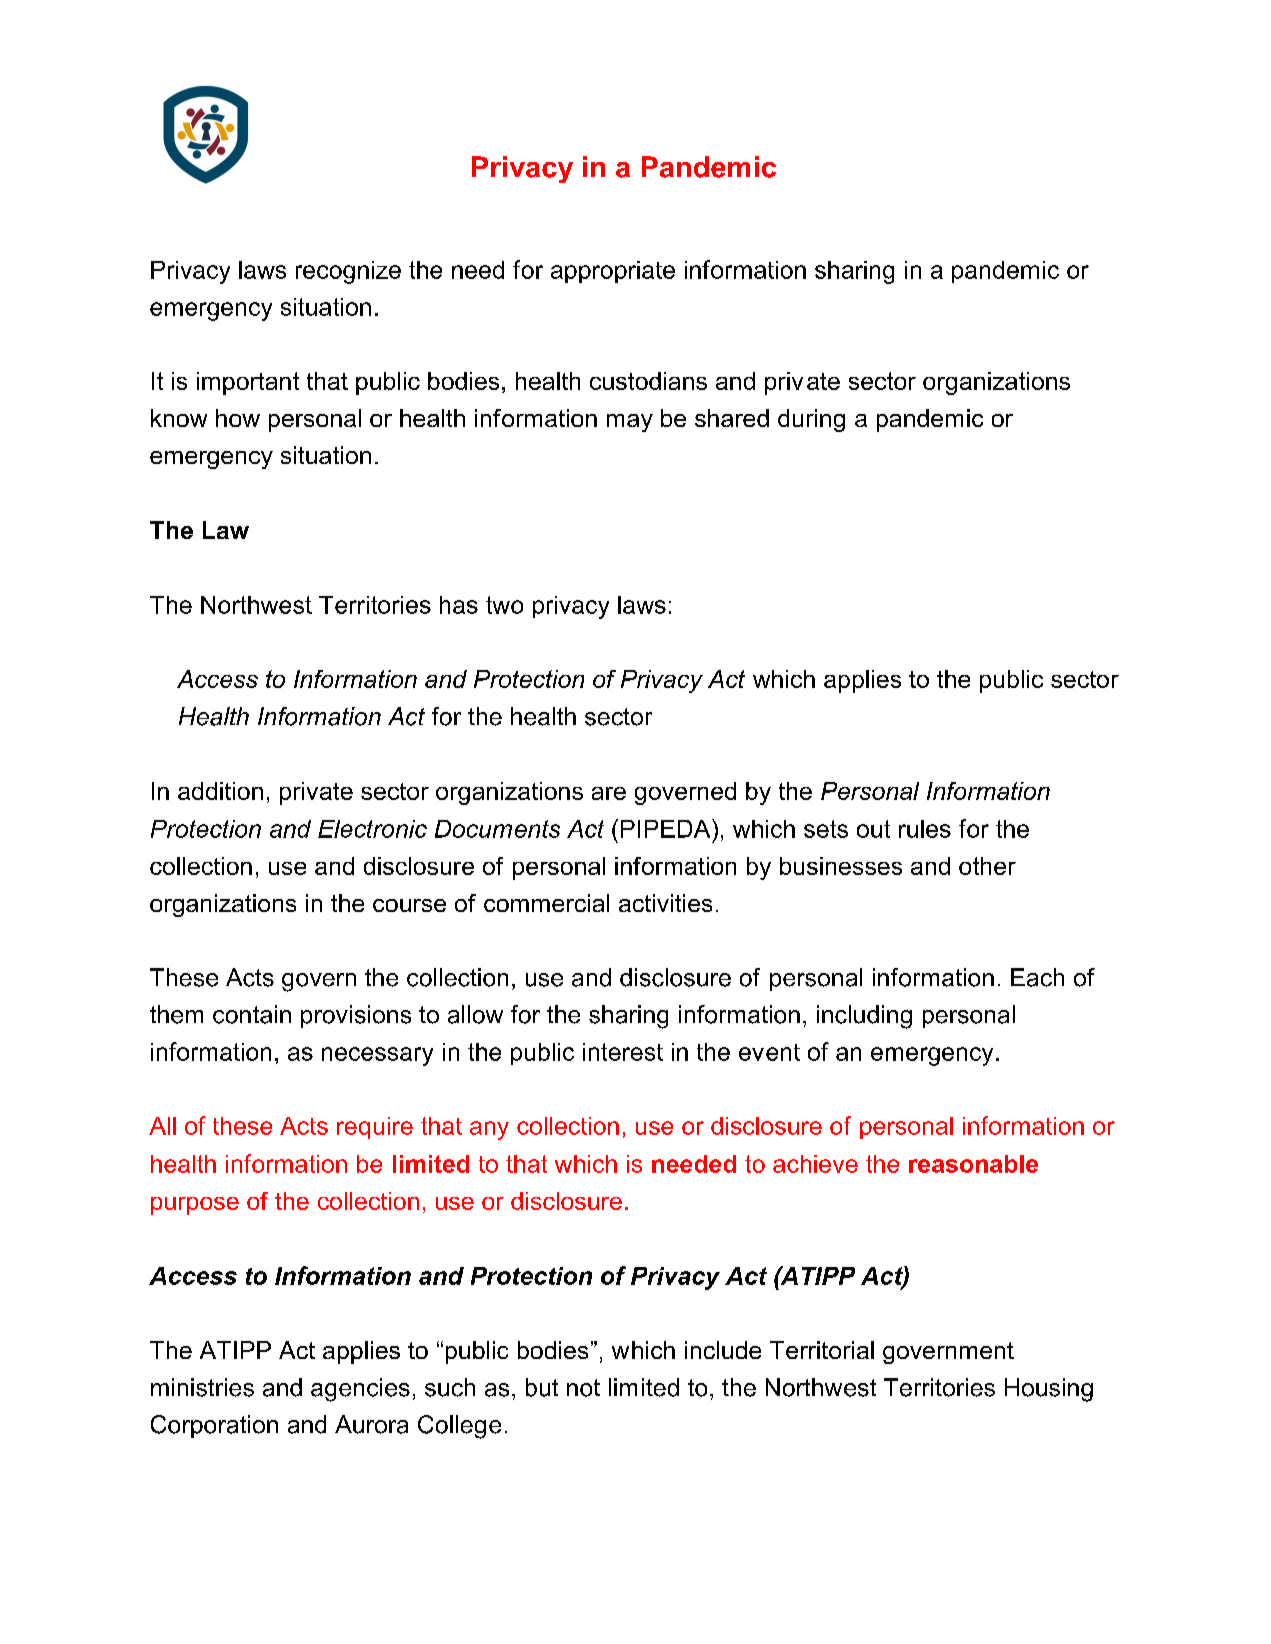  I want to click on not, so click(583, 1388).
